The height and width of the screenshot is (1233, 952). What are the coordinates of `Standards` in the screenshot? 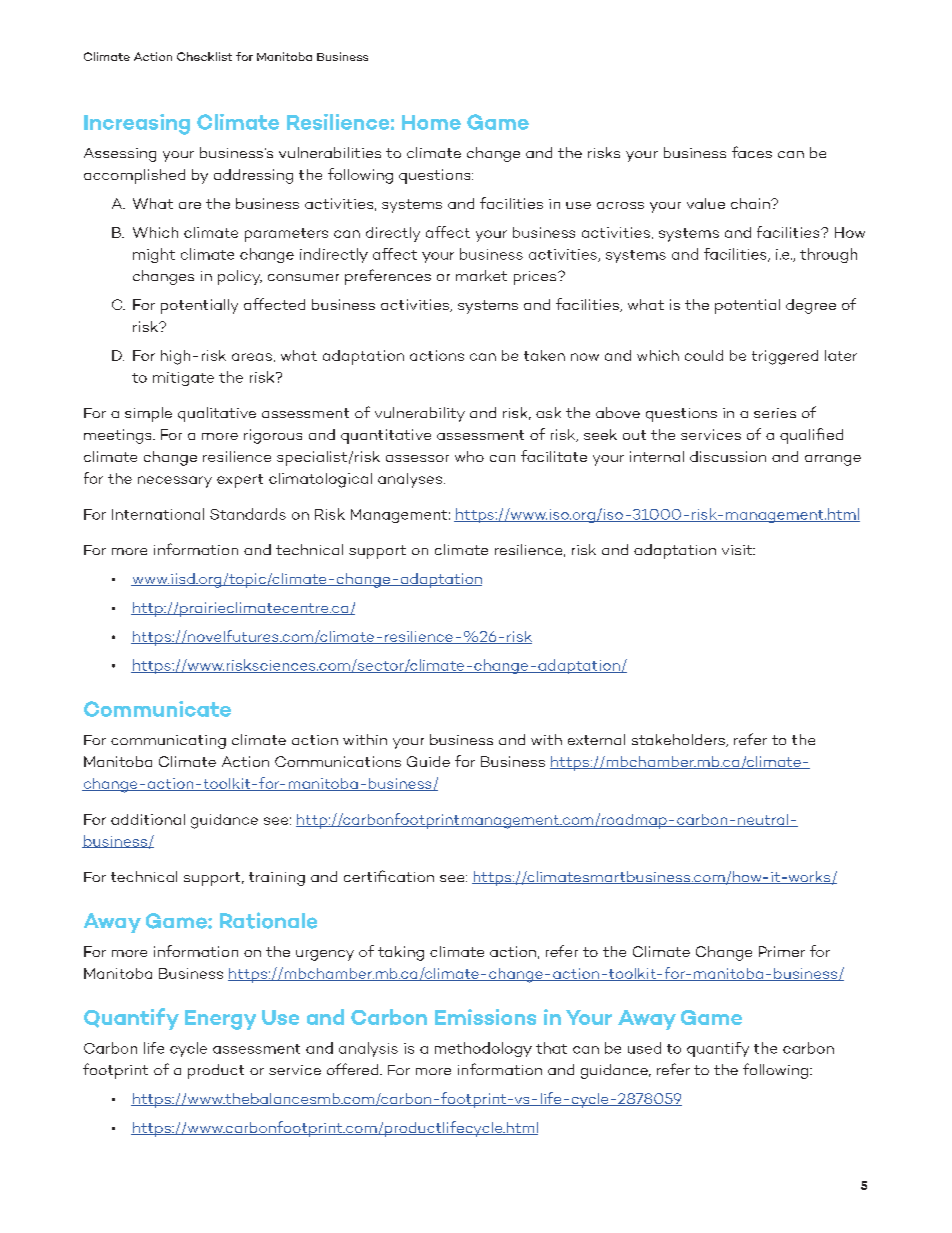 It's located at (248, 514).
